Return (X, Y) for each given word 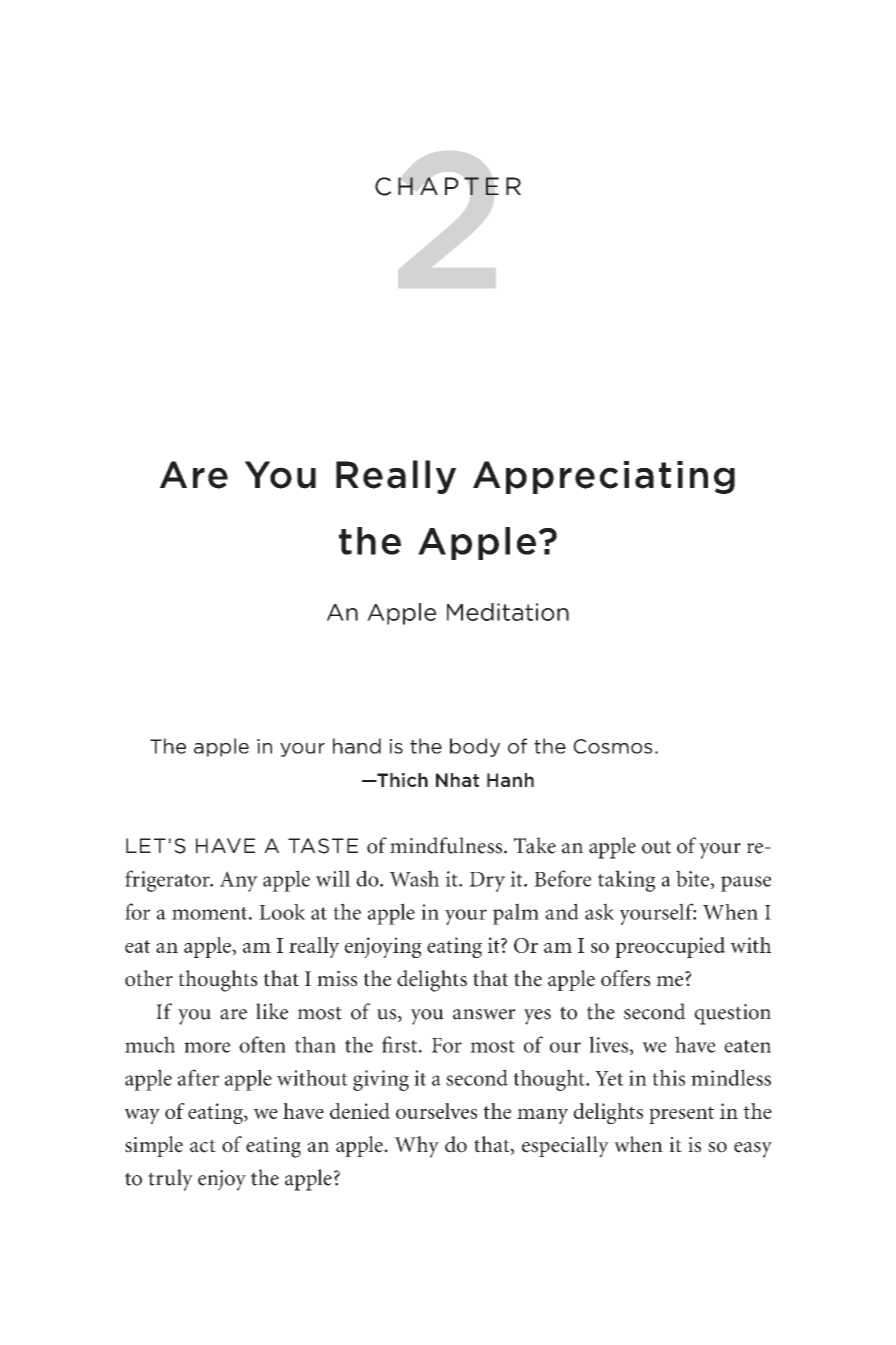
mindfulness (447, 845)
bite (693, 879)
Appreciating (604, 477)
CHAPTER (448, 186)
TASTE (323, 846)
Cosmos (612, 746)
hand (357, 746)
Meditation (508, 612)
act (203, 1146)
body (475, 747)
